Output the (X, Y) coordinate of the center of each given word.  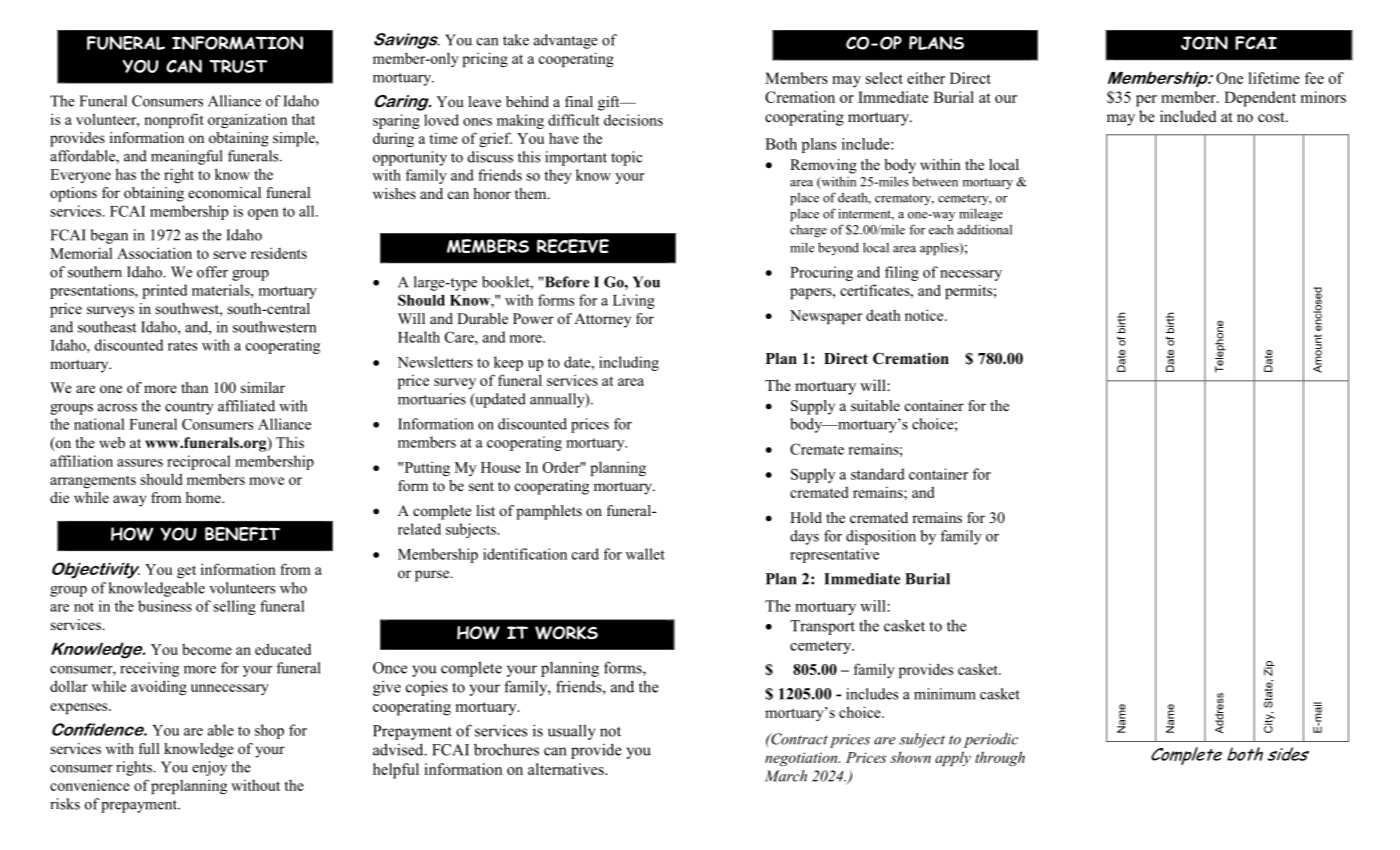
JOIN (1204, 43)
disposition (881, 537)
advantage (566, 41)
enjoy (209, 768)
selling (235, 607)
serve (230, 255)
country (189, 408)
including (629, 363)
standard (878, 474)
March (786, 776)
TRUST (238, 66)
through (1000, 758)
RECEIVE (573, 246)
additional (985, 229)
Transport (822, 627)
